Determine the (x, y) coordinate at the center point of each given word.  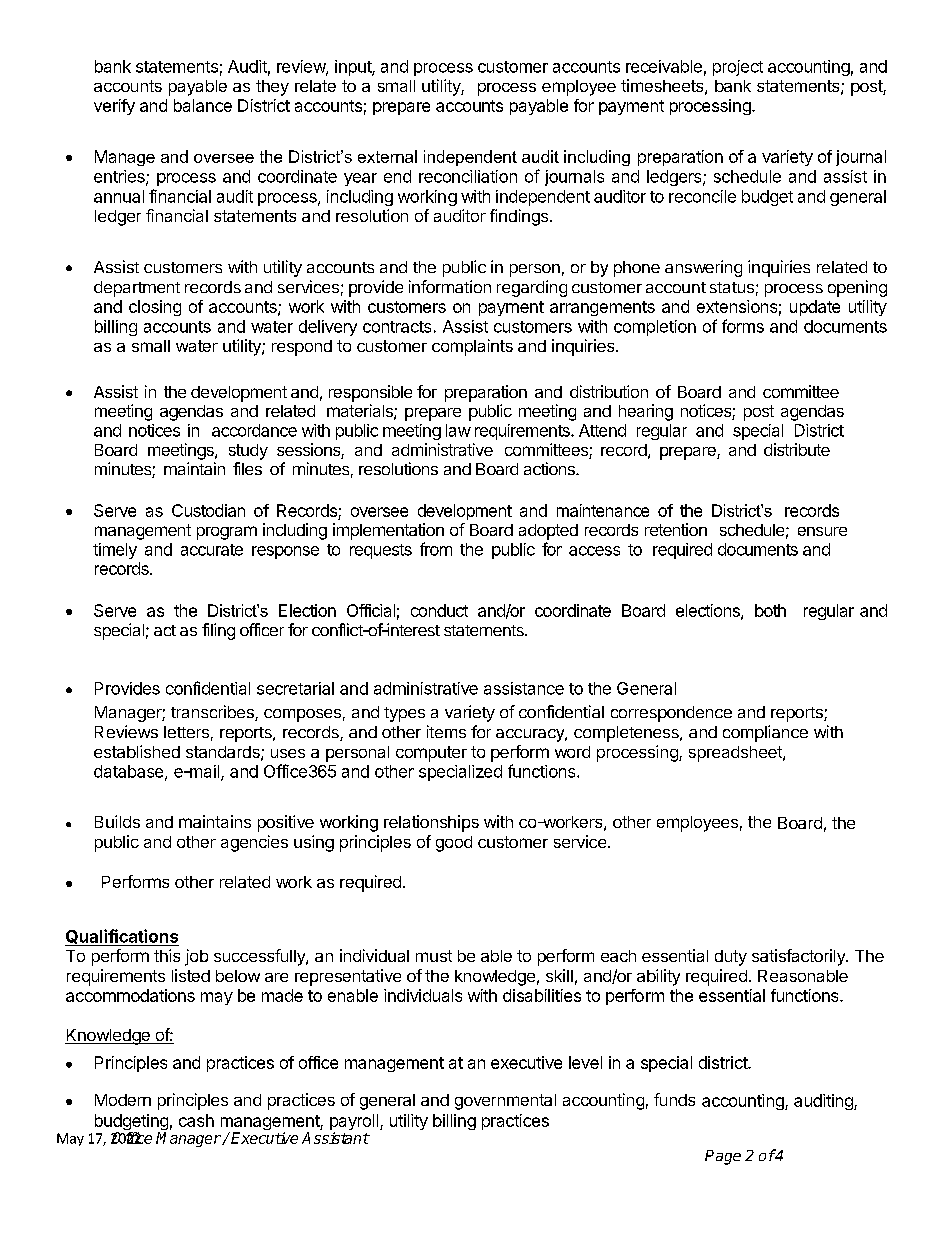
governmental (505, 1102)
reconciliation (468, 176)
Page (723, 1157)
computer (431, 754)
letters (186, 732)
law (458, 430)
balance (203, 105)
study (248, 452)
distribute (797, 449)
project (738, 68)
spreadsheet (736, 754)
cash (196, 1120)
